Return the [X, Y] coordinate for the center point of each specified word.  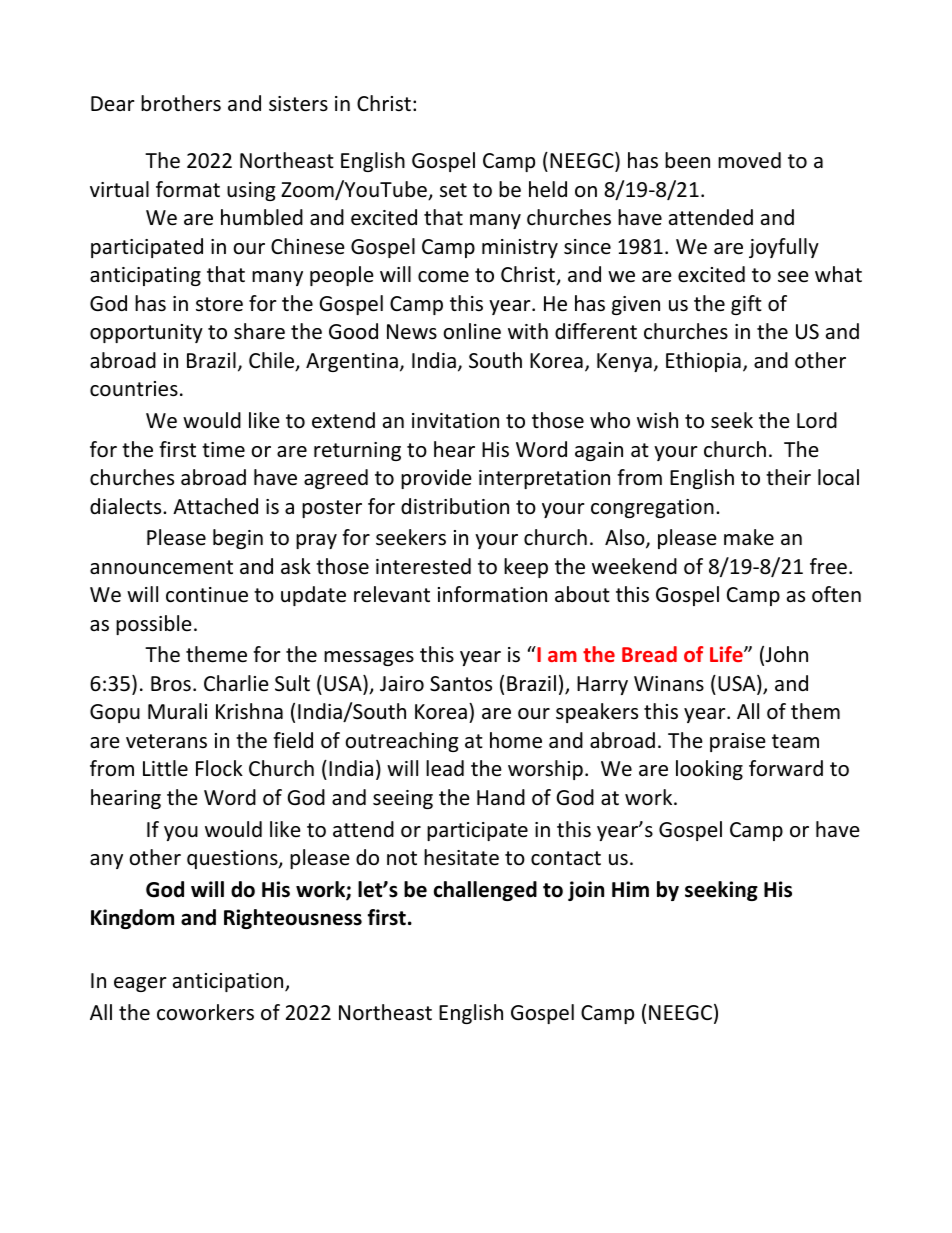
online [472, 331]
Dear [113, 103]
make [749, 537]
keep [526, 568]
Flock [219, 768]
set [453, 190]
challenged [485, 891]
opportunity [146, 333]
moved [749, 160]
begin [238, 539]
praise [738, 742]
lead [445, 768]
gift [746, 305]
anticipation [229, 982]
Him [630, 889]
